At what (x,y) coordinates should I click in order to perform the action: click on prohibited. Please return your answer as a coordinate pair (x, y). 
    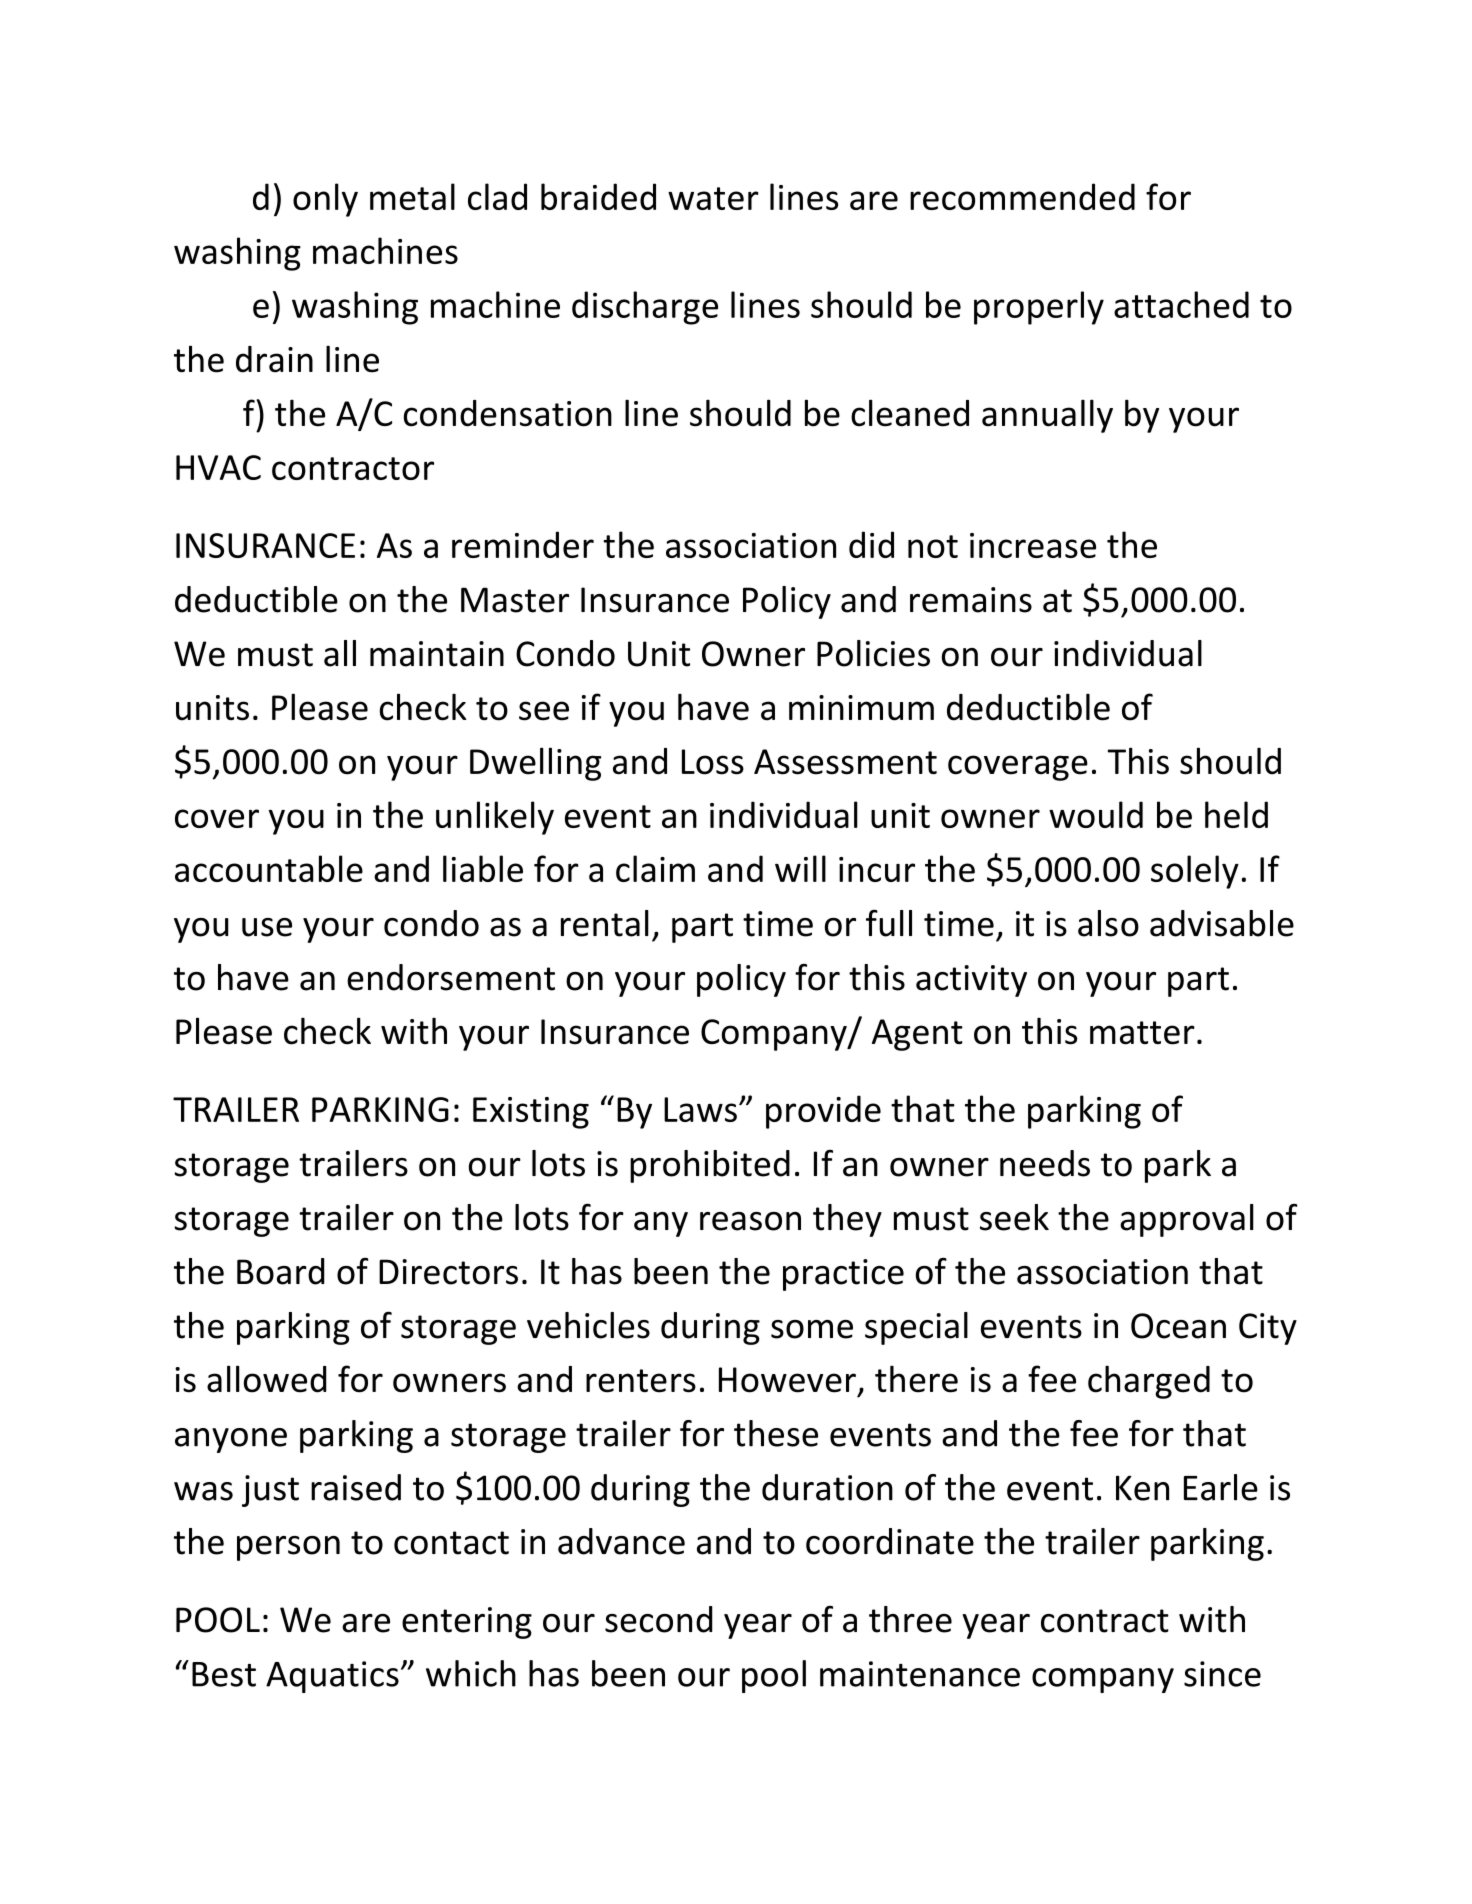
    Looking at the image, I should click on (710, 1166).
